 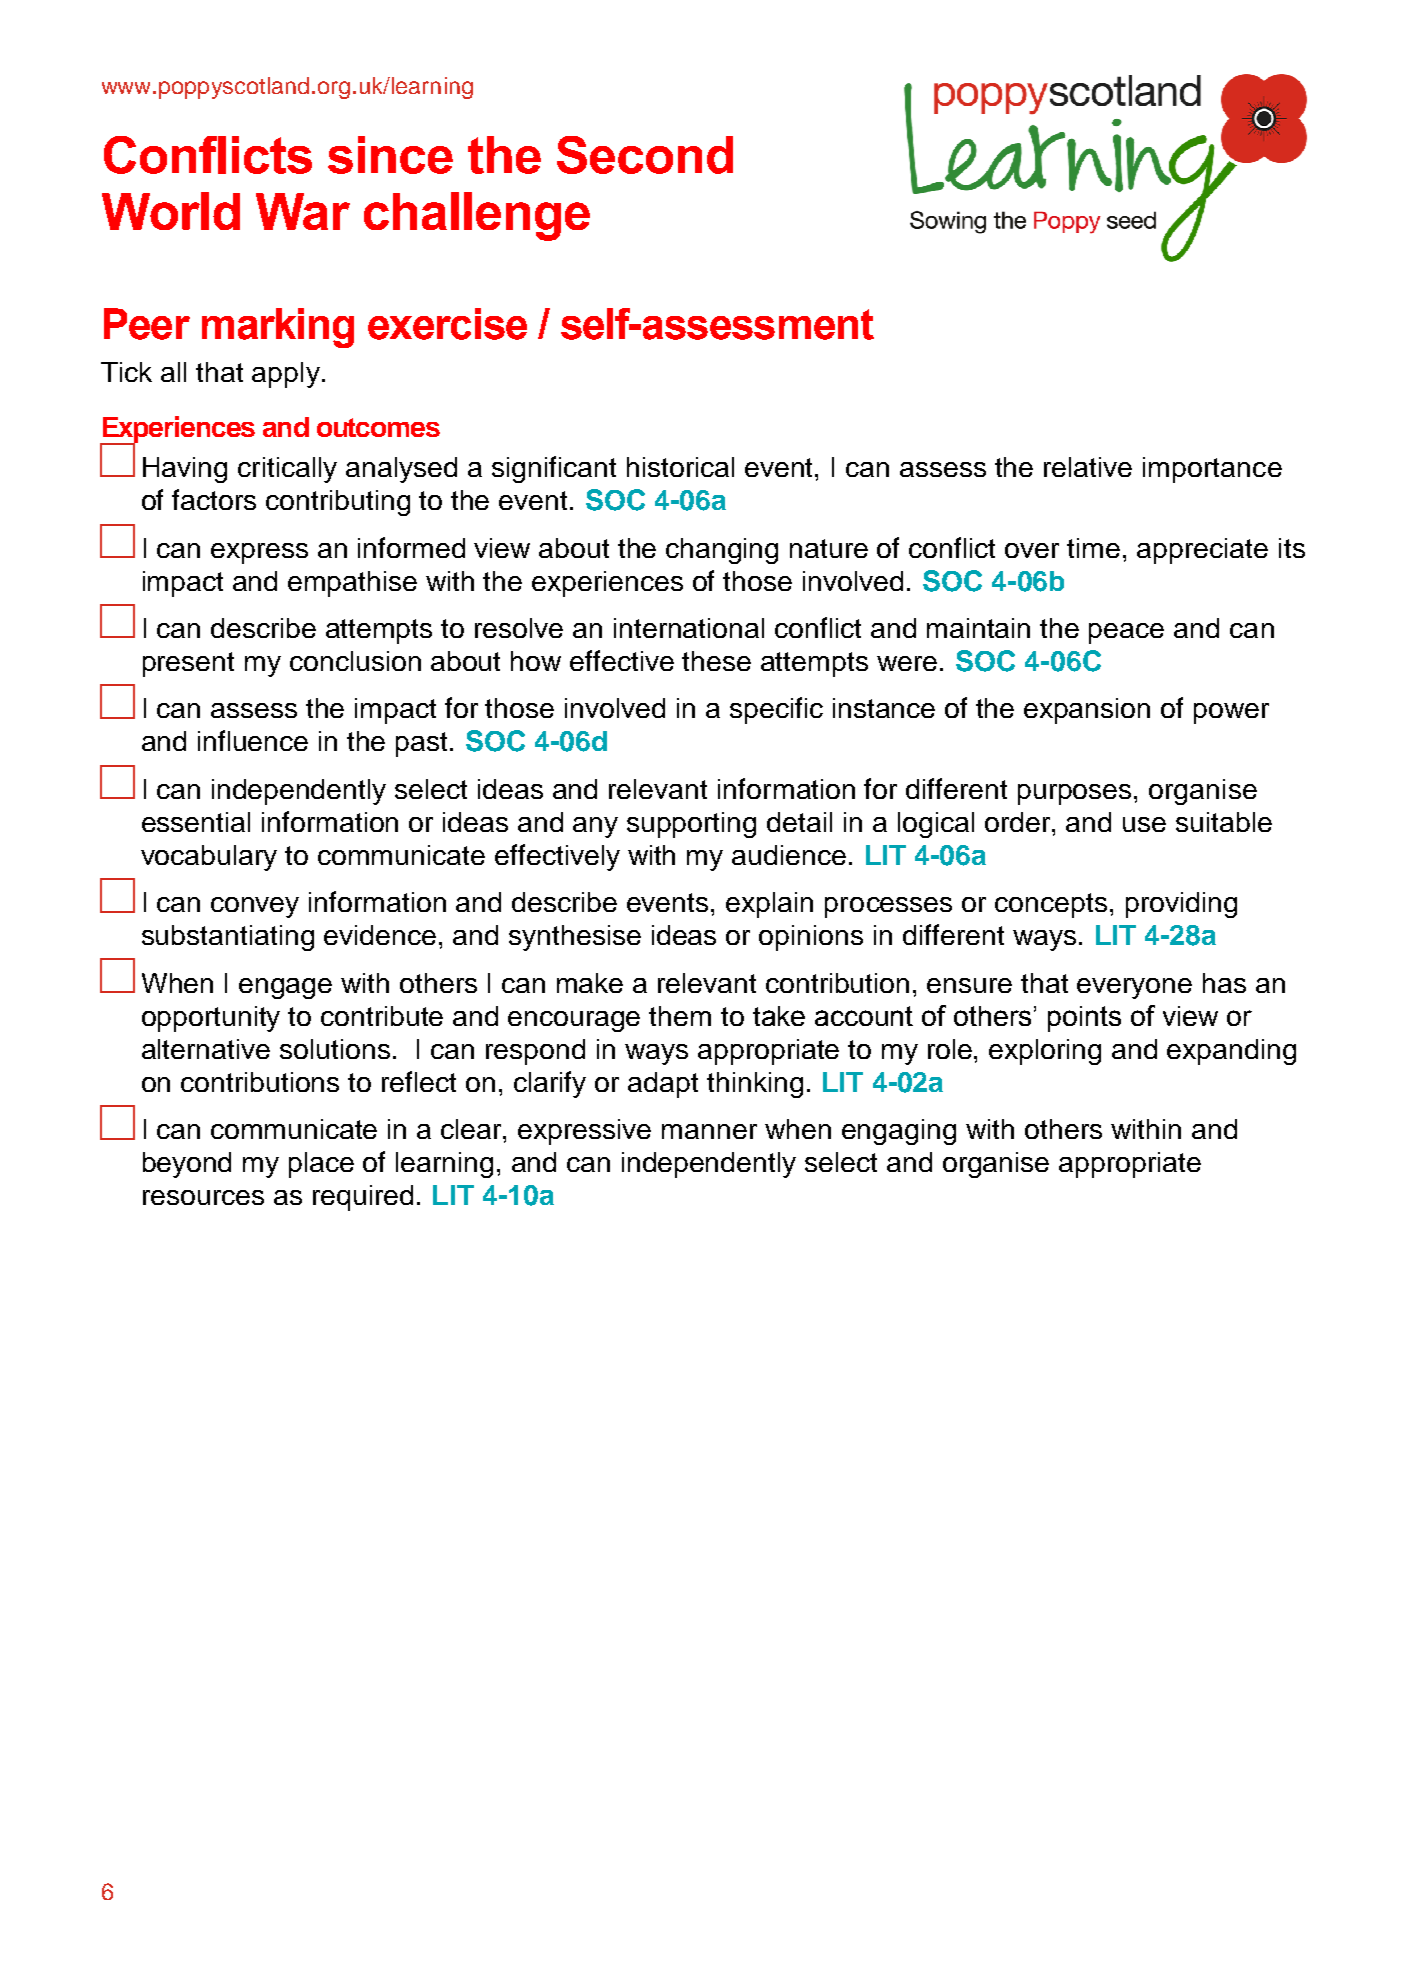 I want to click on factors, so click(x=214, y=499).
